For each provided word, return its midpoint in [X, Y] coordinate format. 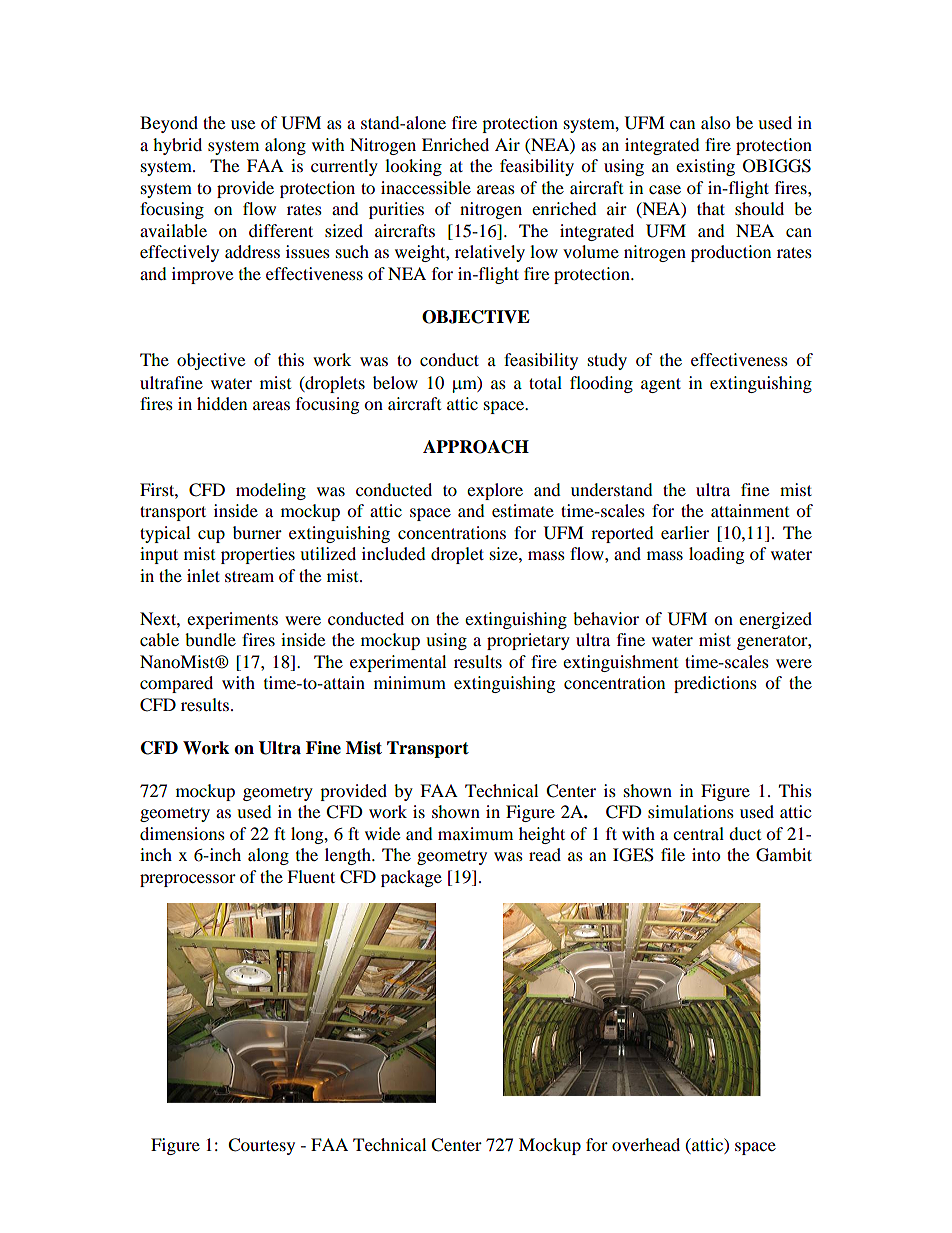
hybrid [177, 146]
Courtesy [261, 1146]
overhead [646, 1144]
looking [413, 167]
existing [705, 167]
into [706, 854]
